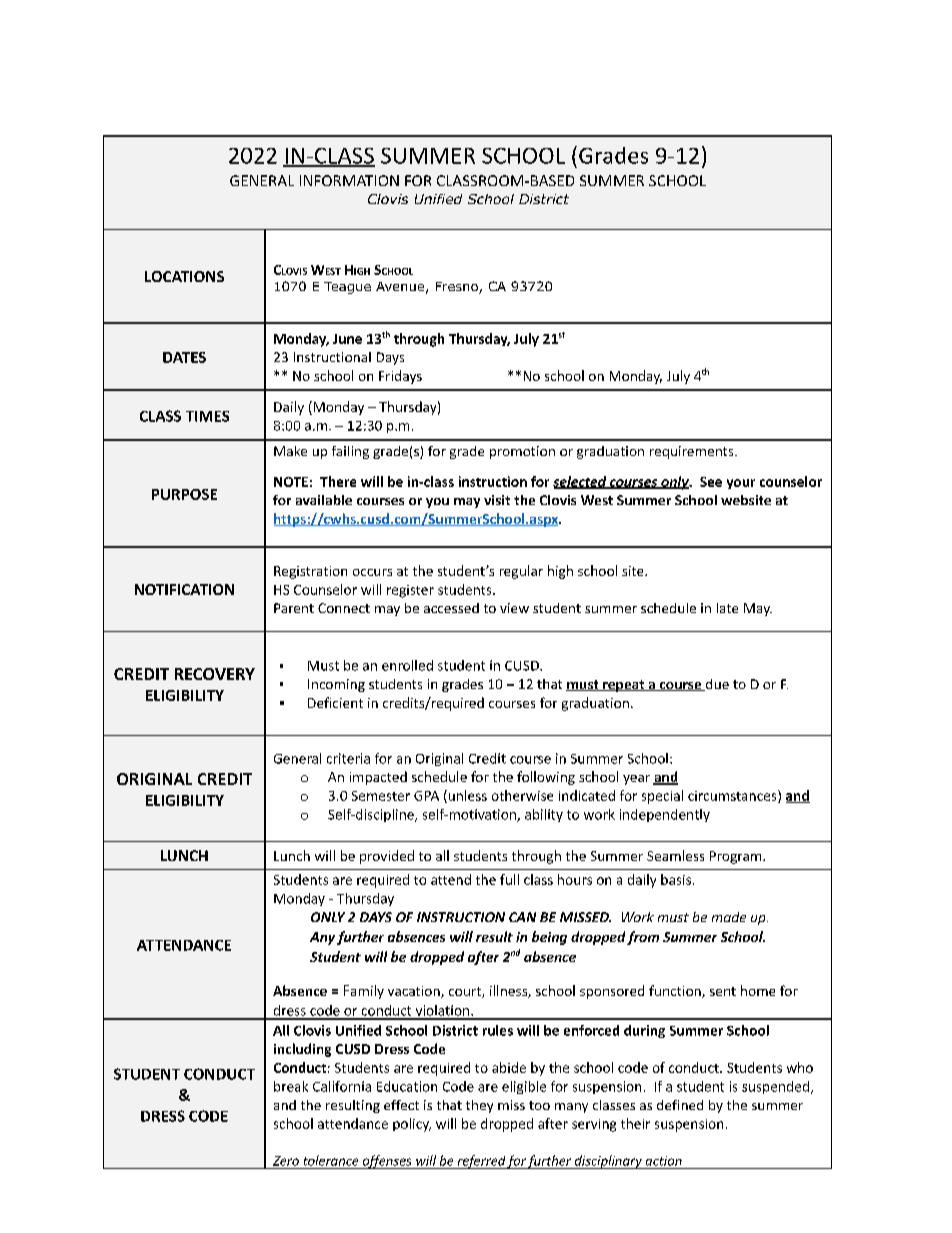 This screenshot has height=1233, width=952. I want to click on Zero, so click(286, 1161).
